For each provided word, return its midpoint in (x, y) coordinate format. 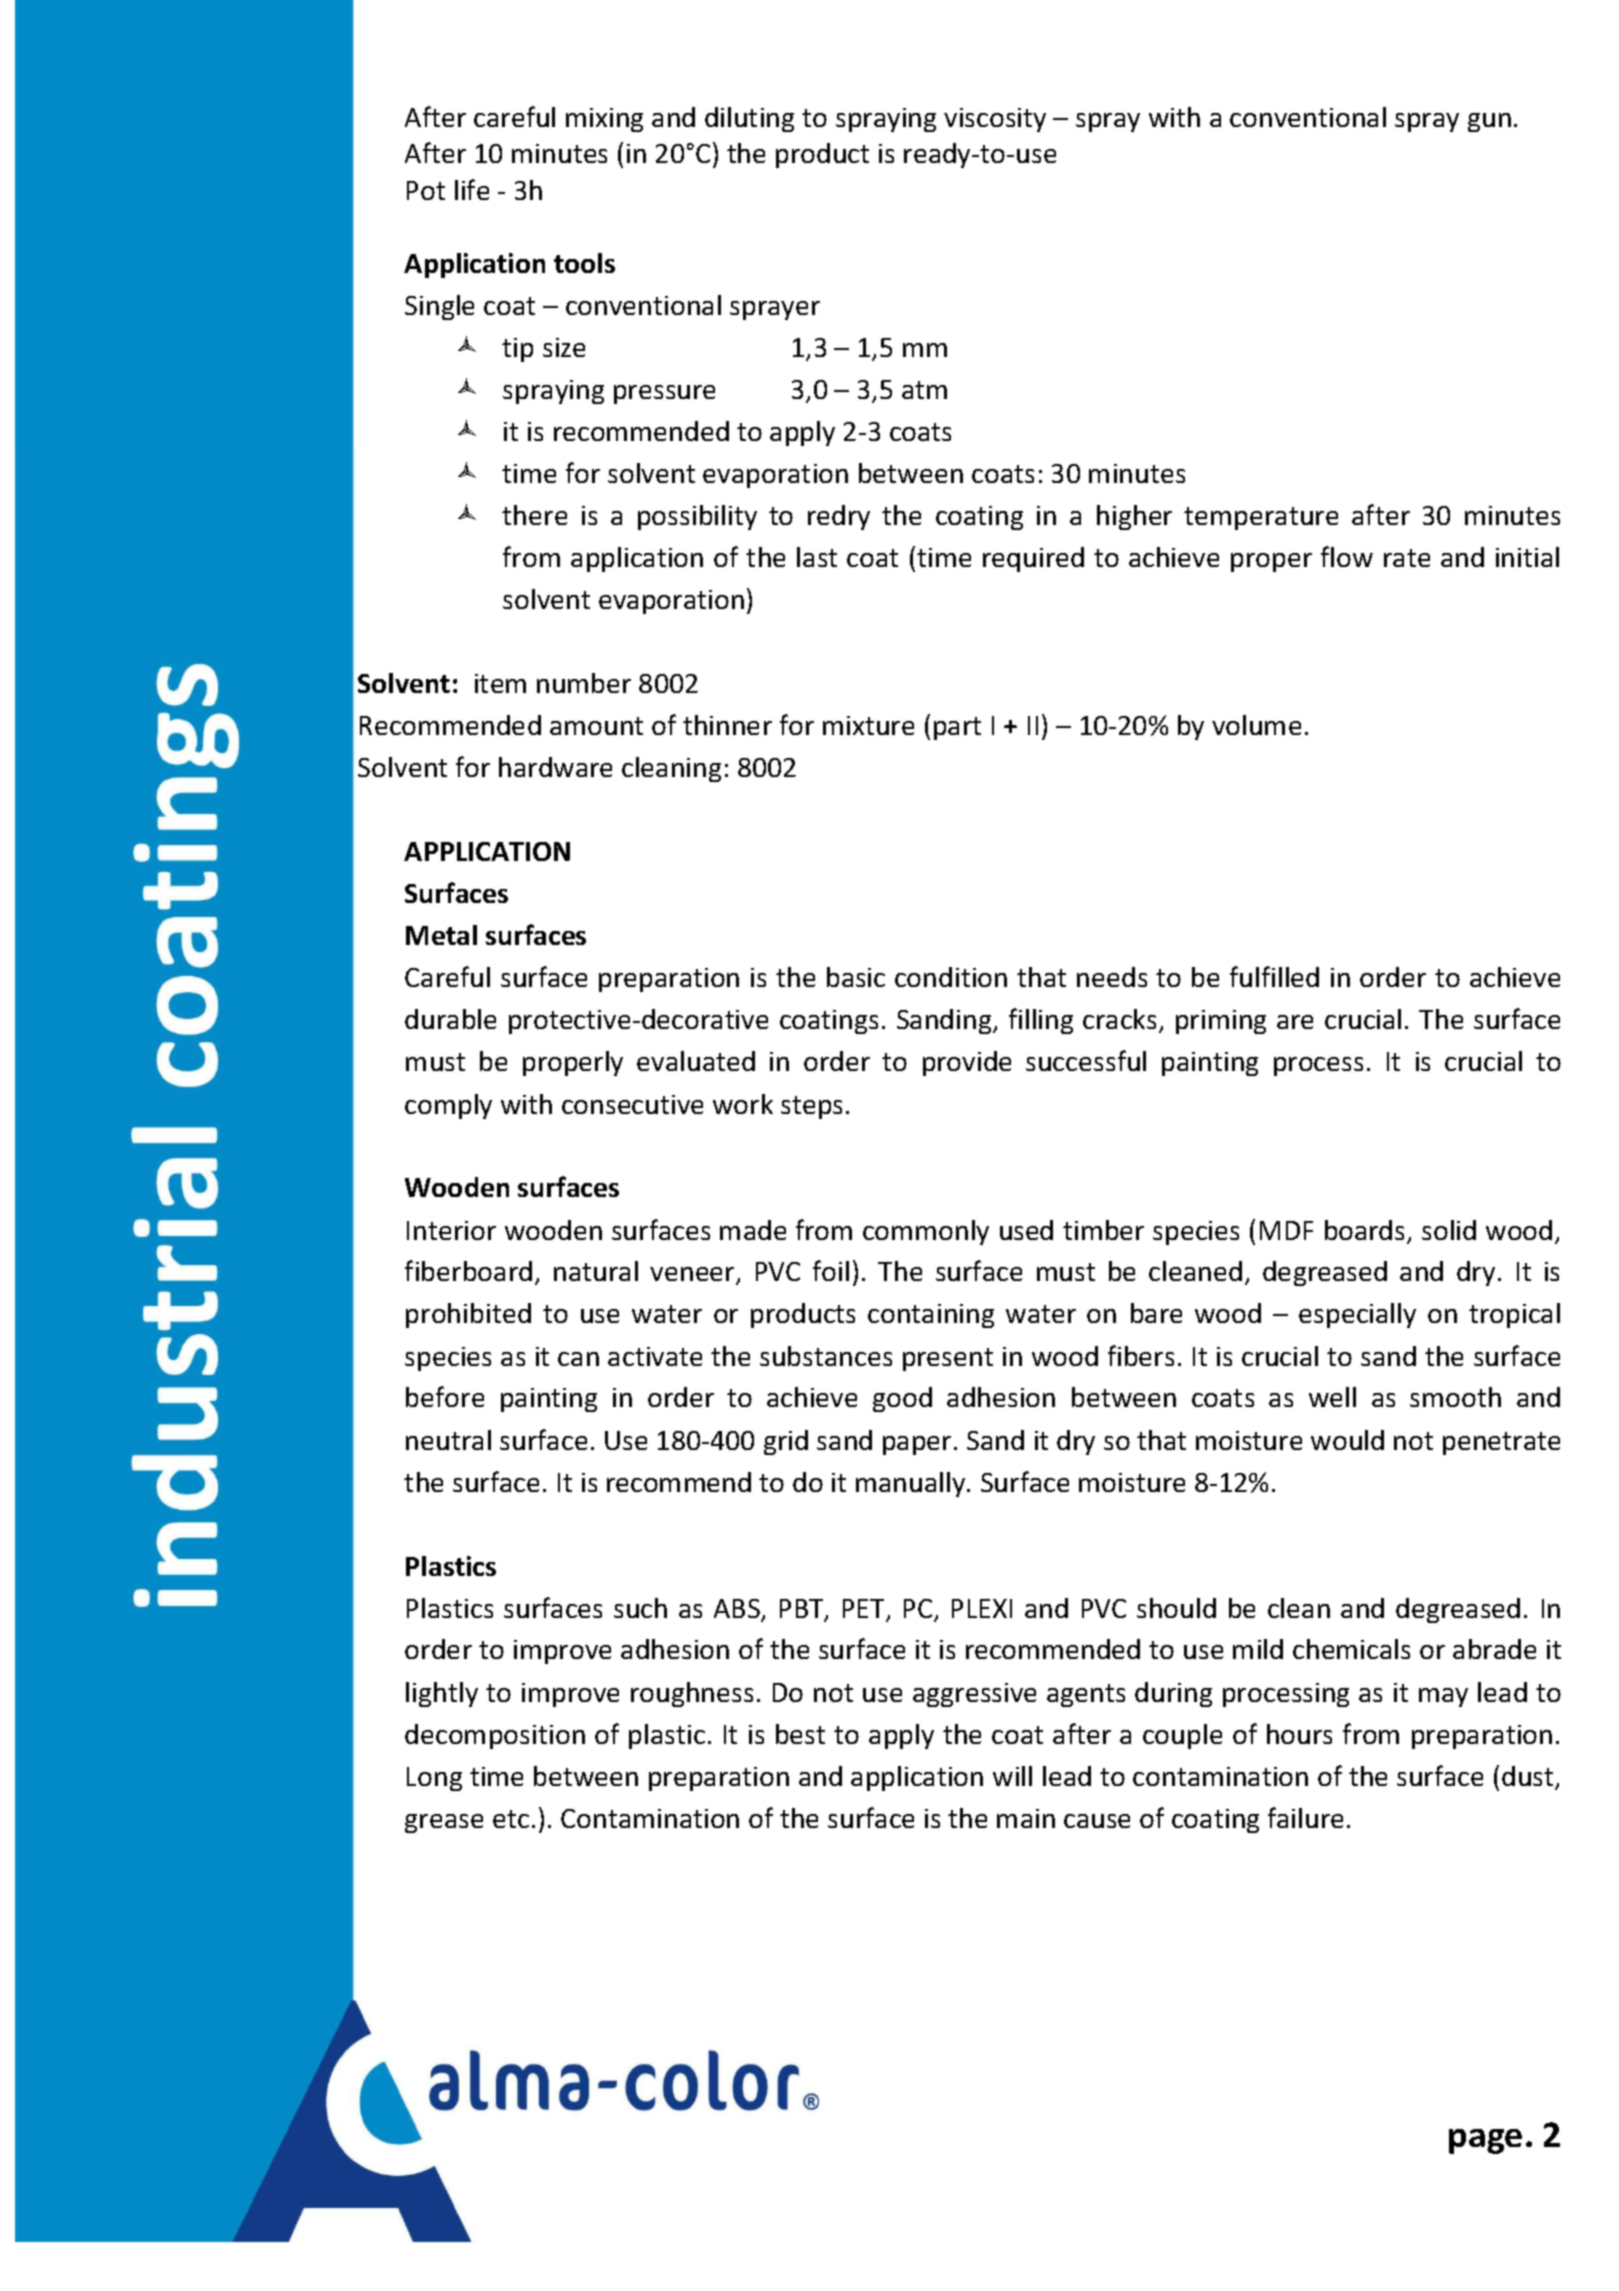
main (1026, 1818)
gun (1489, 122)
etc (511, 1819)
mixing (604, 120)
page (1485, 2141)
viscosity (995, 120)
